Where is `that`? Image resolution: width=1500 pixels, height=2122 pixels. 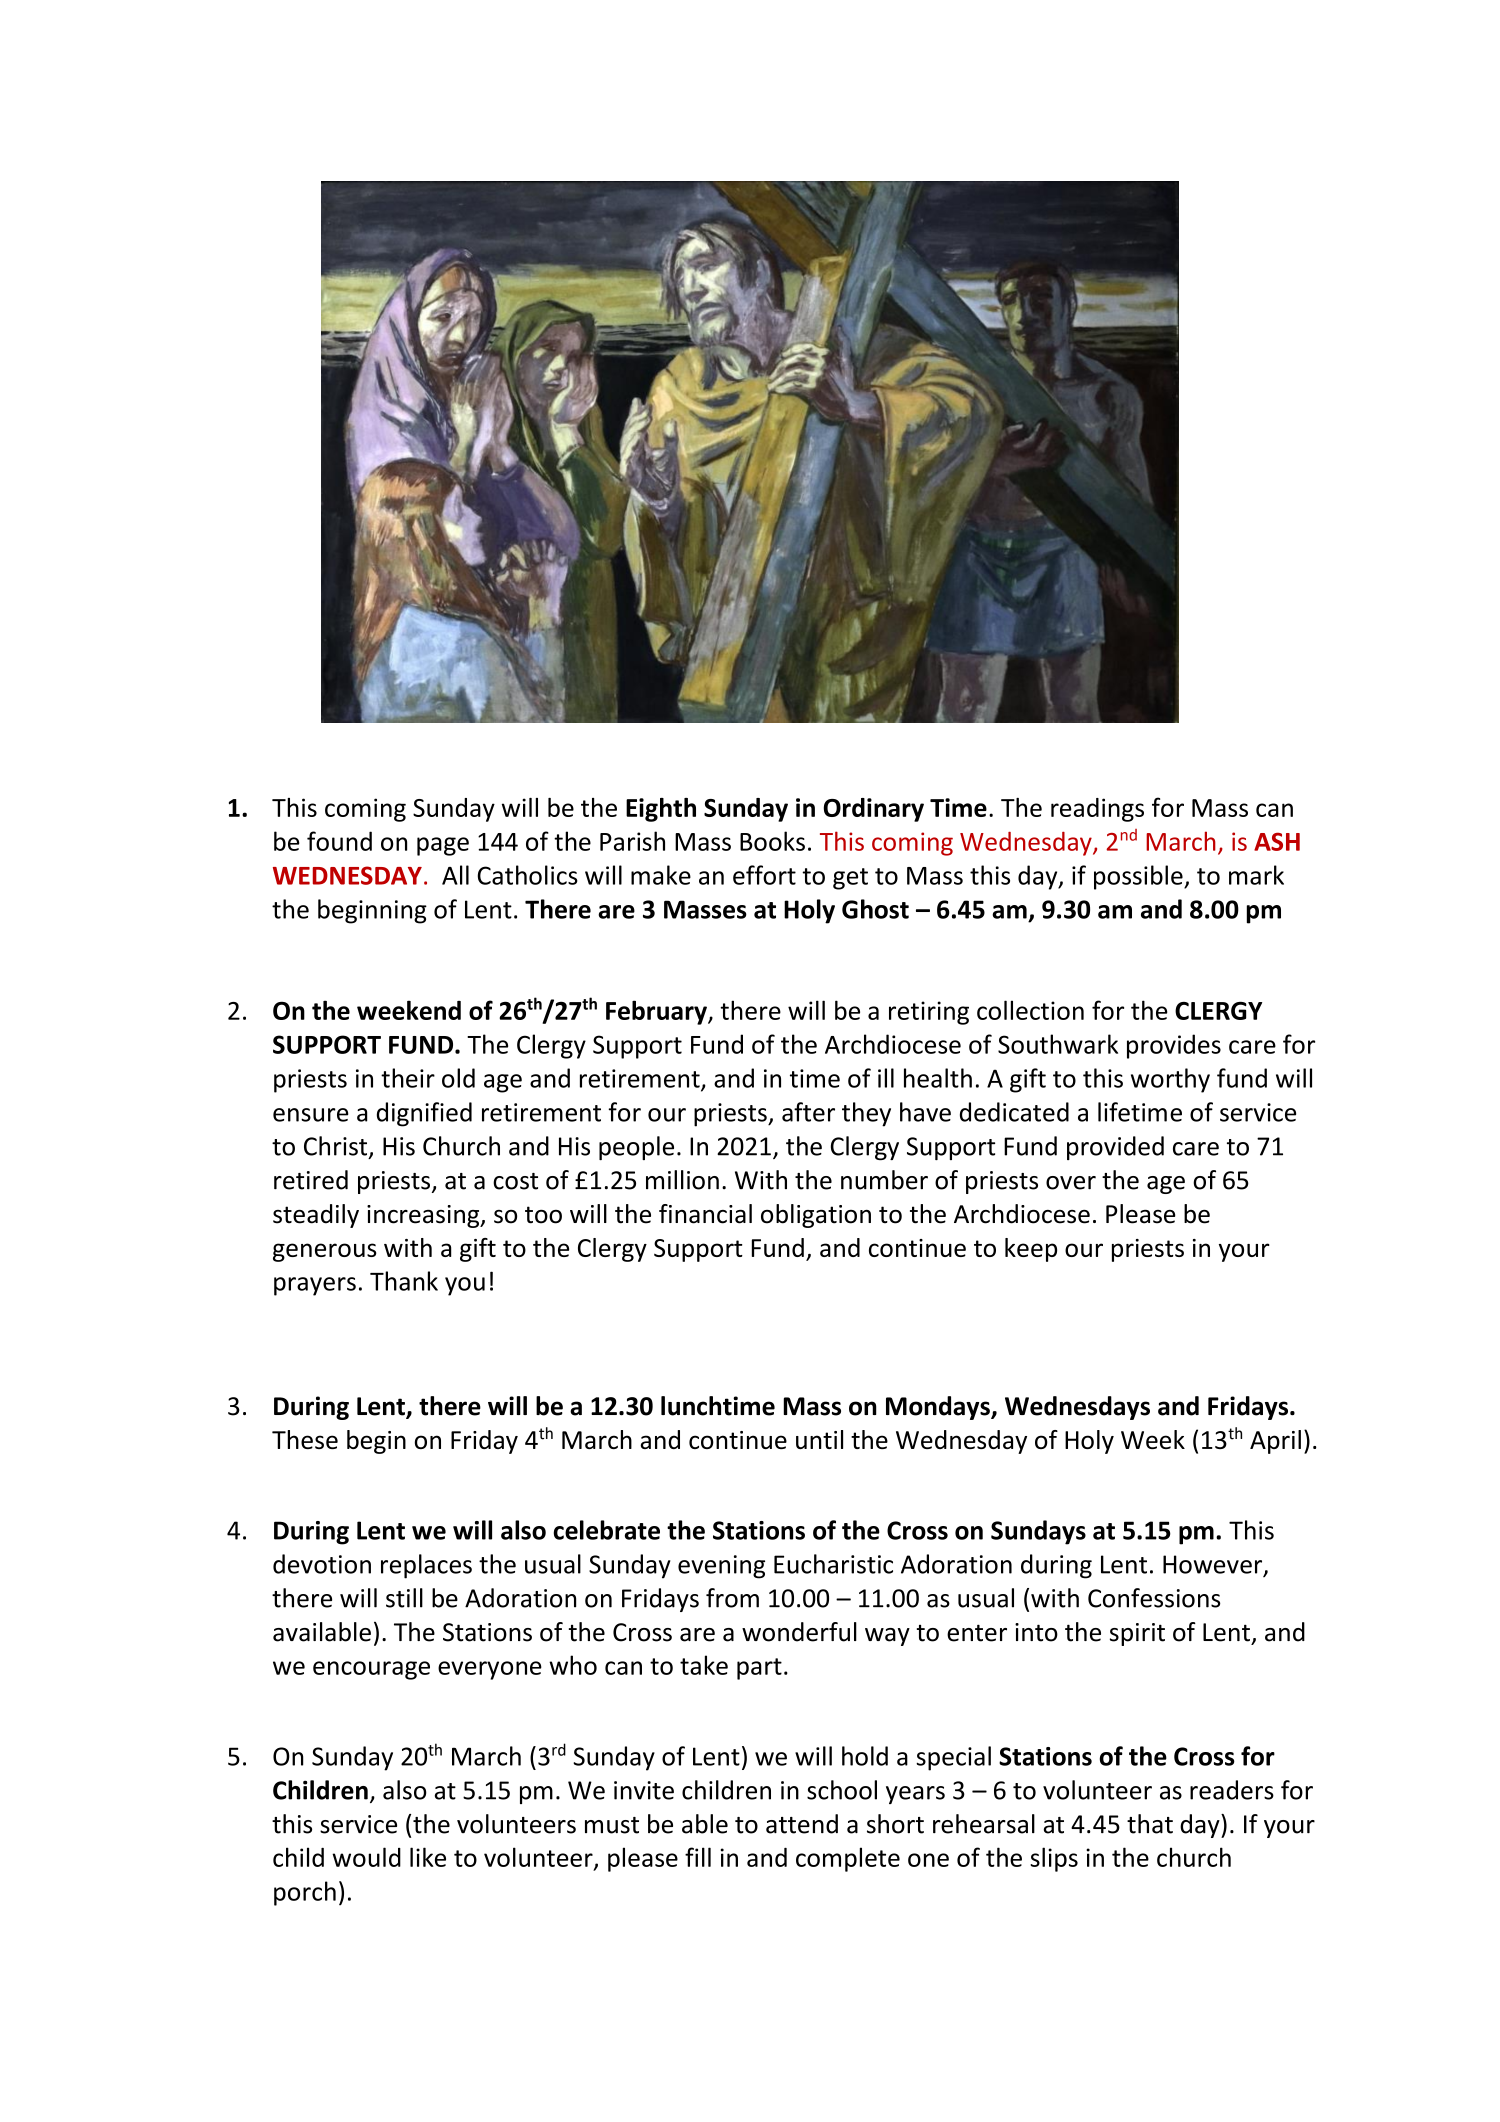 that is located at coordinates (1150, 1824).
